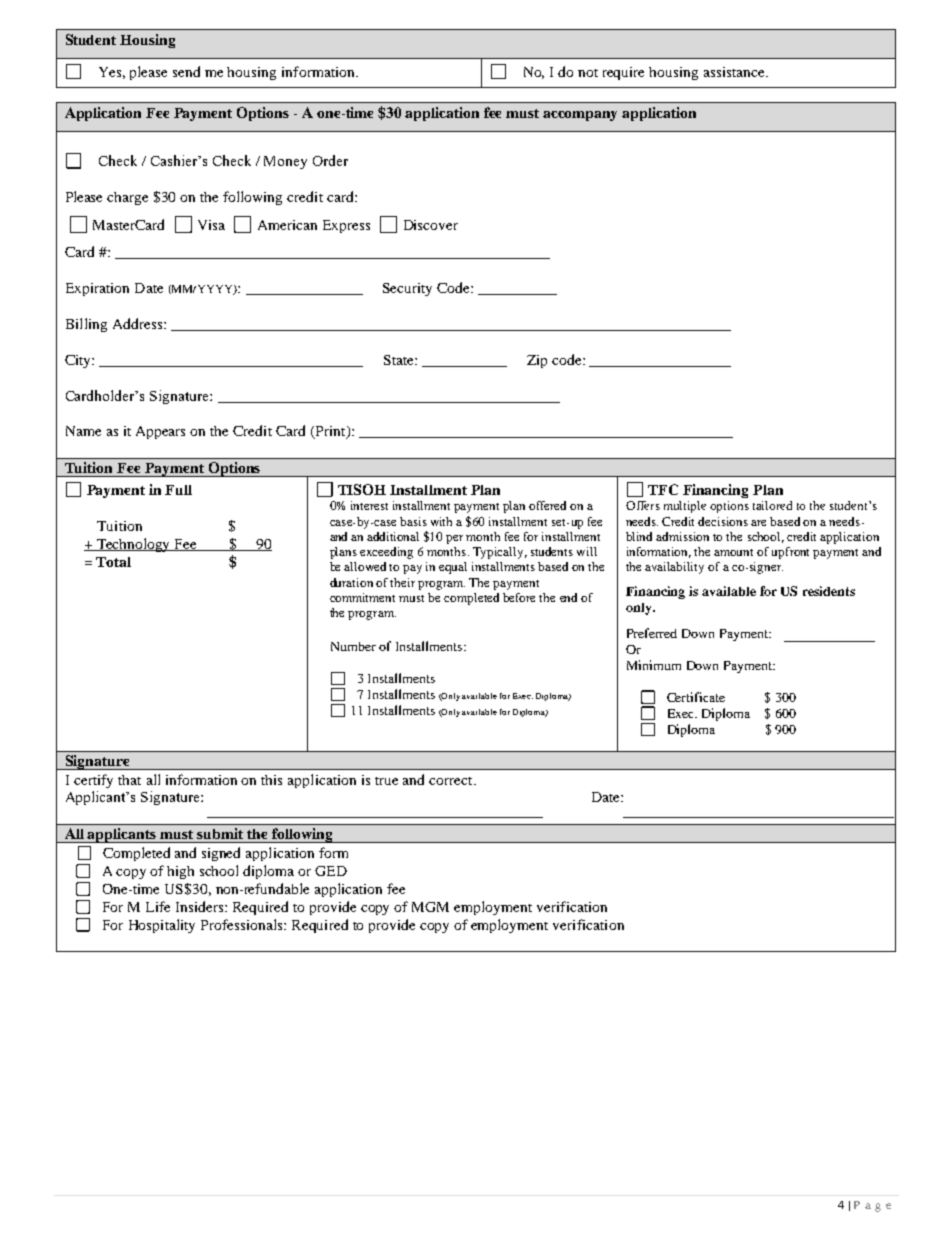  I want to click on assistance, so click(735, 72).
